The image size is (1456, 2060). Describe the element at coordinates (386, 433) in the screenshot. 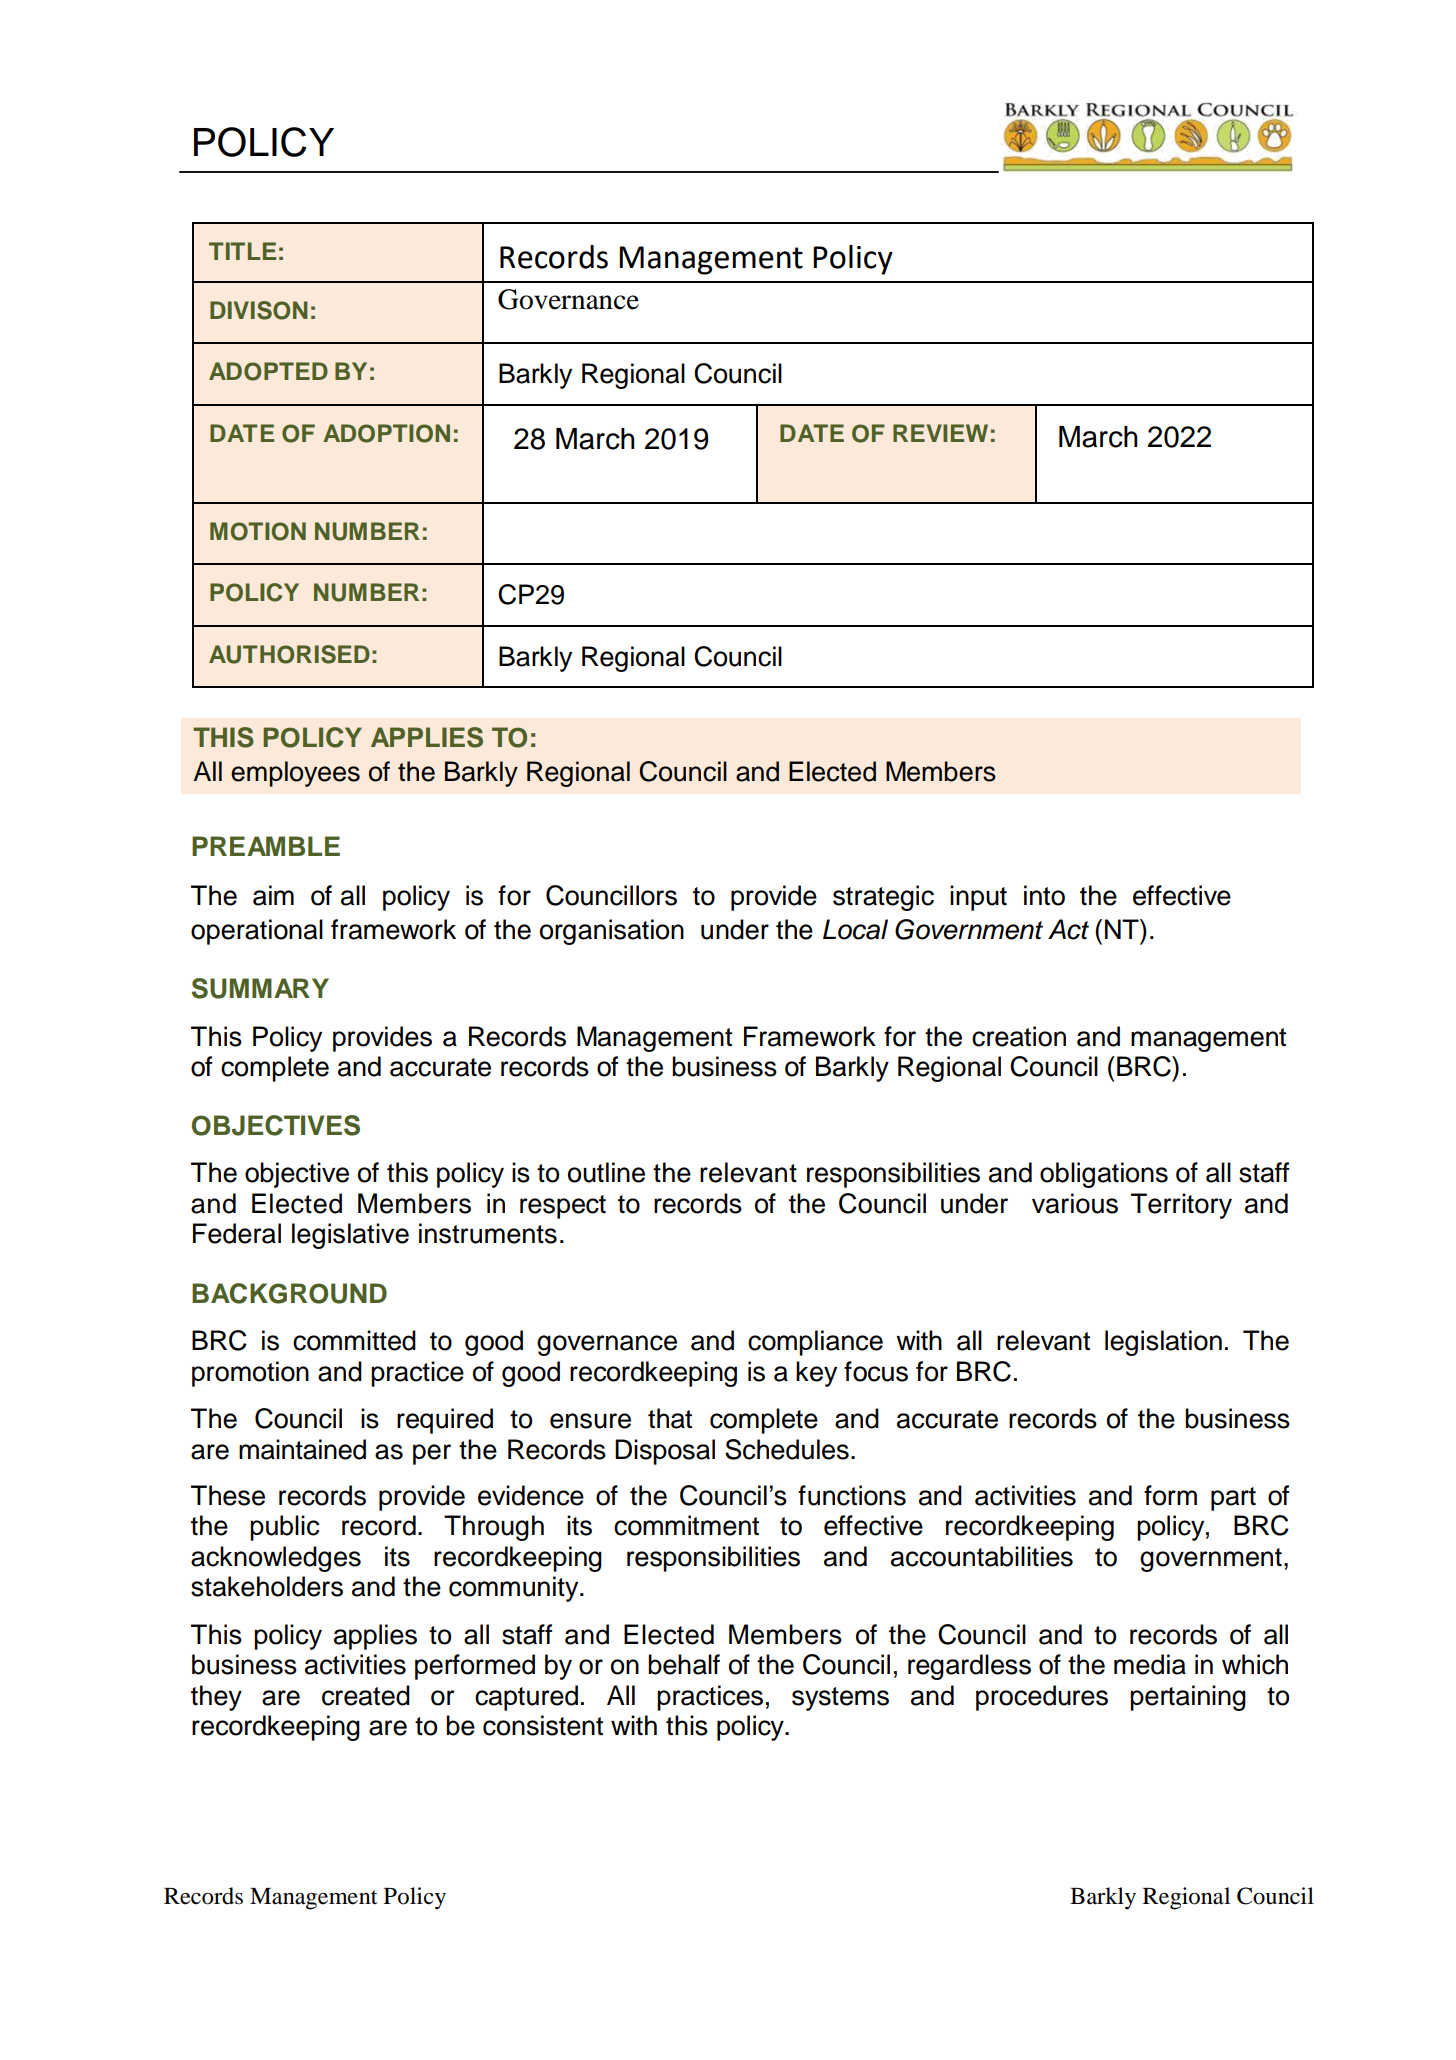

I see `ADOPTION` at that location.
